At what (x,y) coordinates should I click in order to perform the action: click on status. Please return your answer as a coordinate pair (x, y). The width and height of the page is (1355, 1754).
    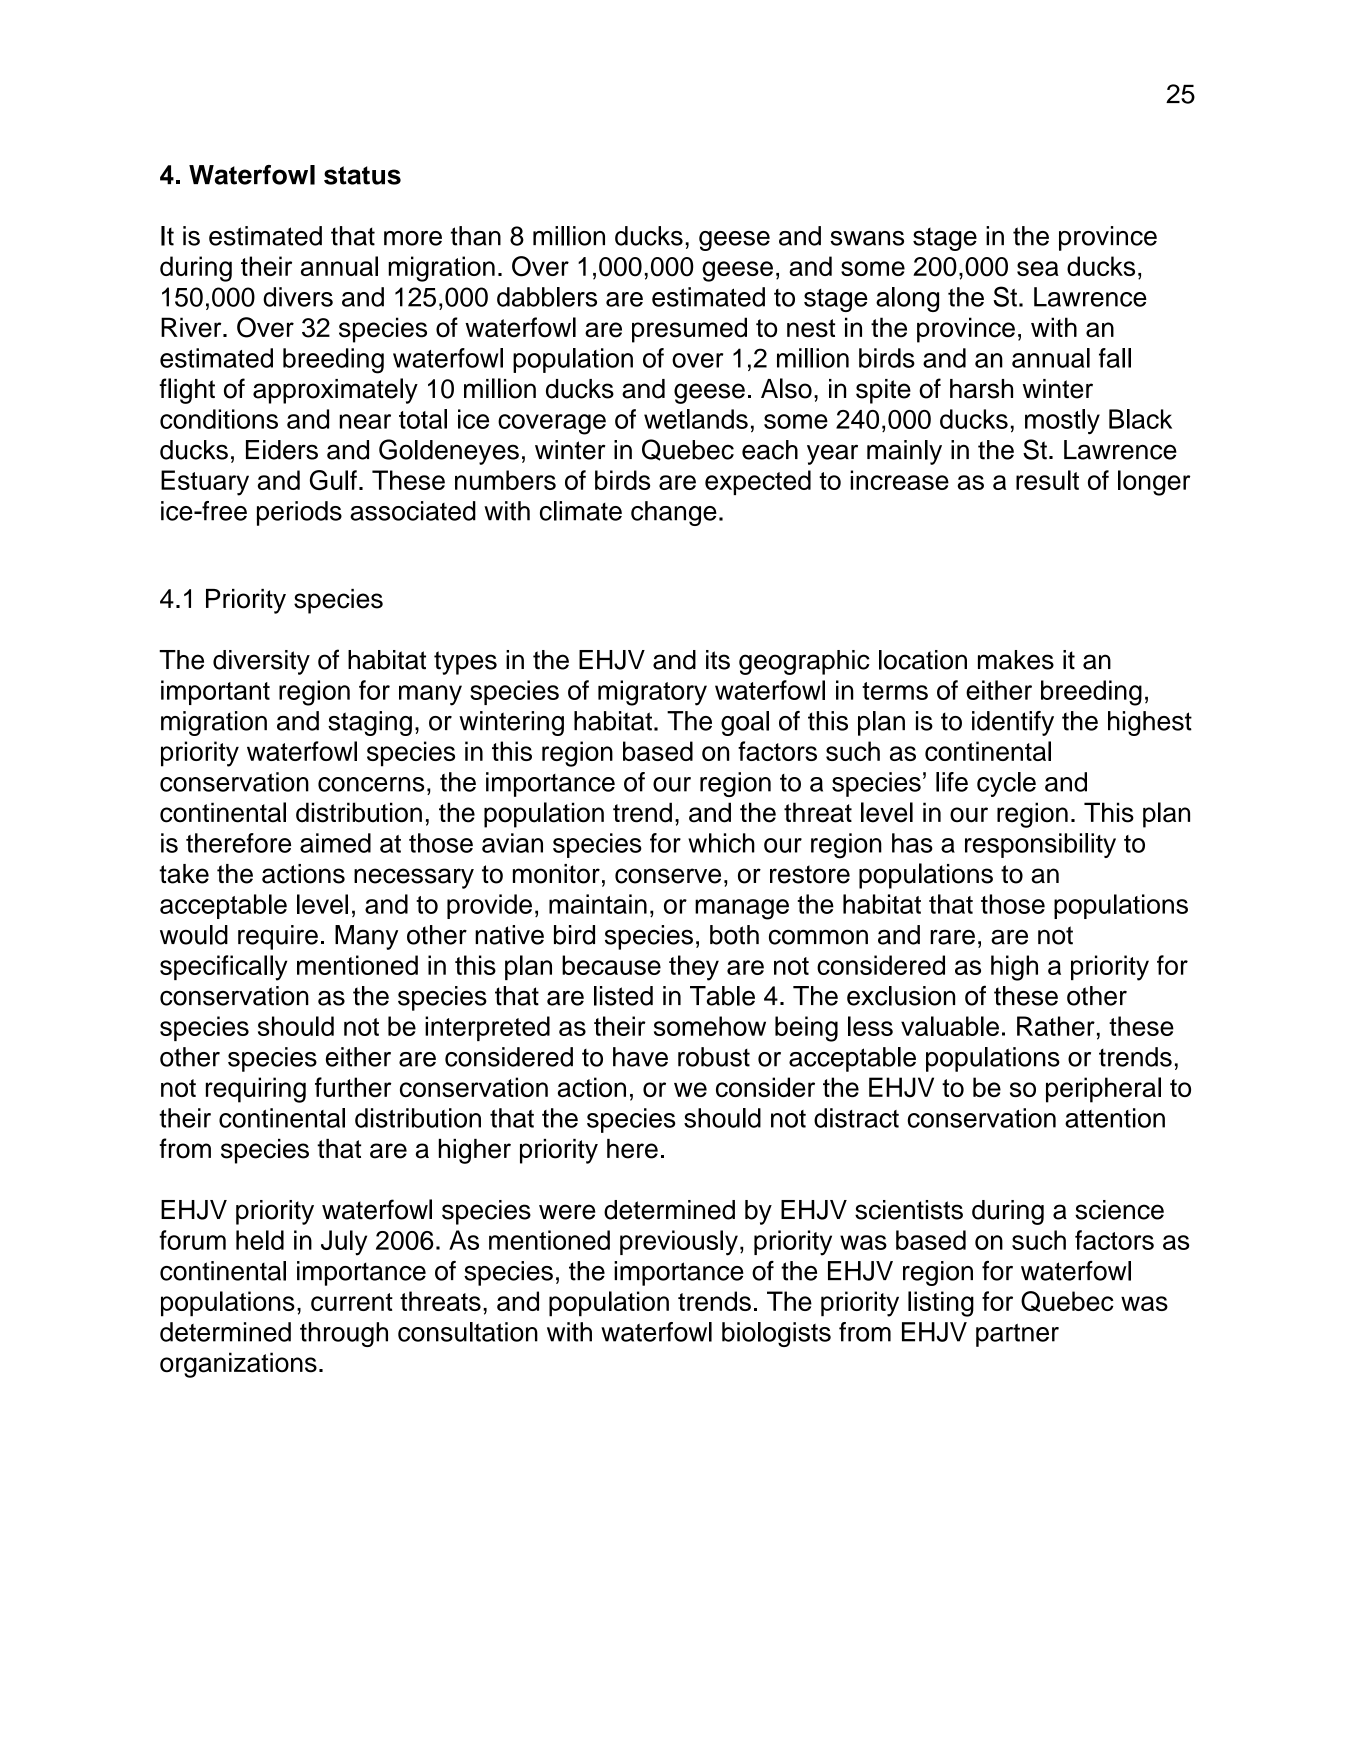
    Looking at the image, I should click on (362, 175).
